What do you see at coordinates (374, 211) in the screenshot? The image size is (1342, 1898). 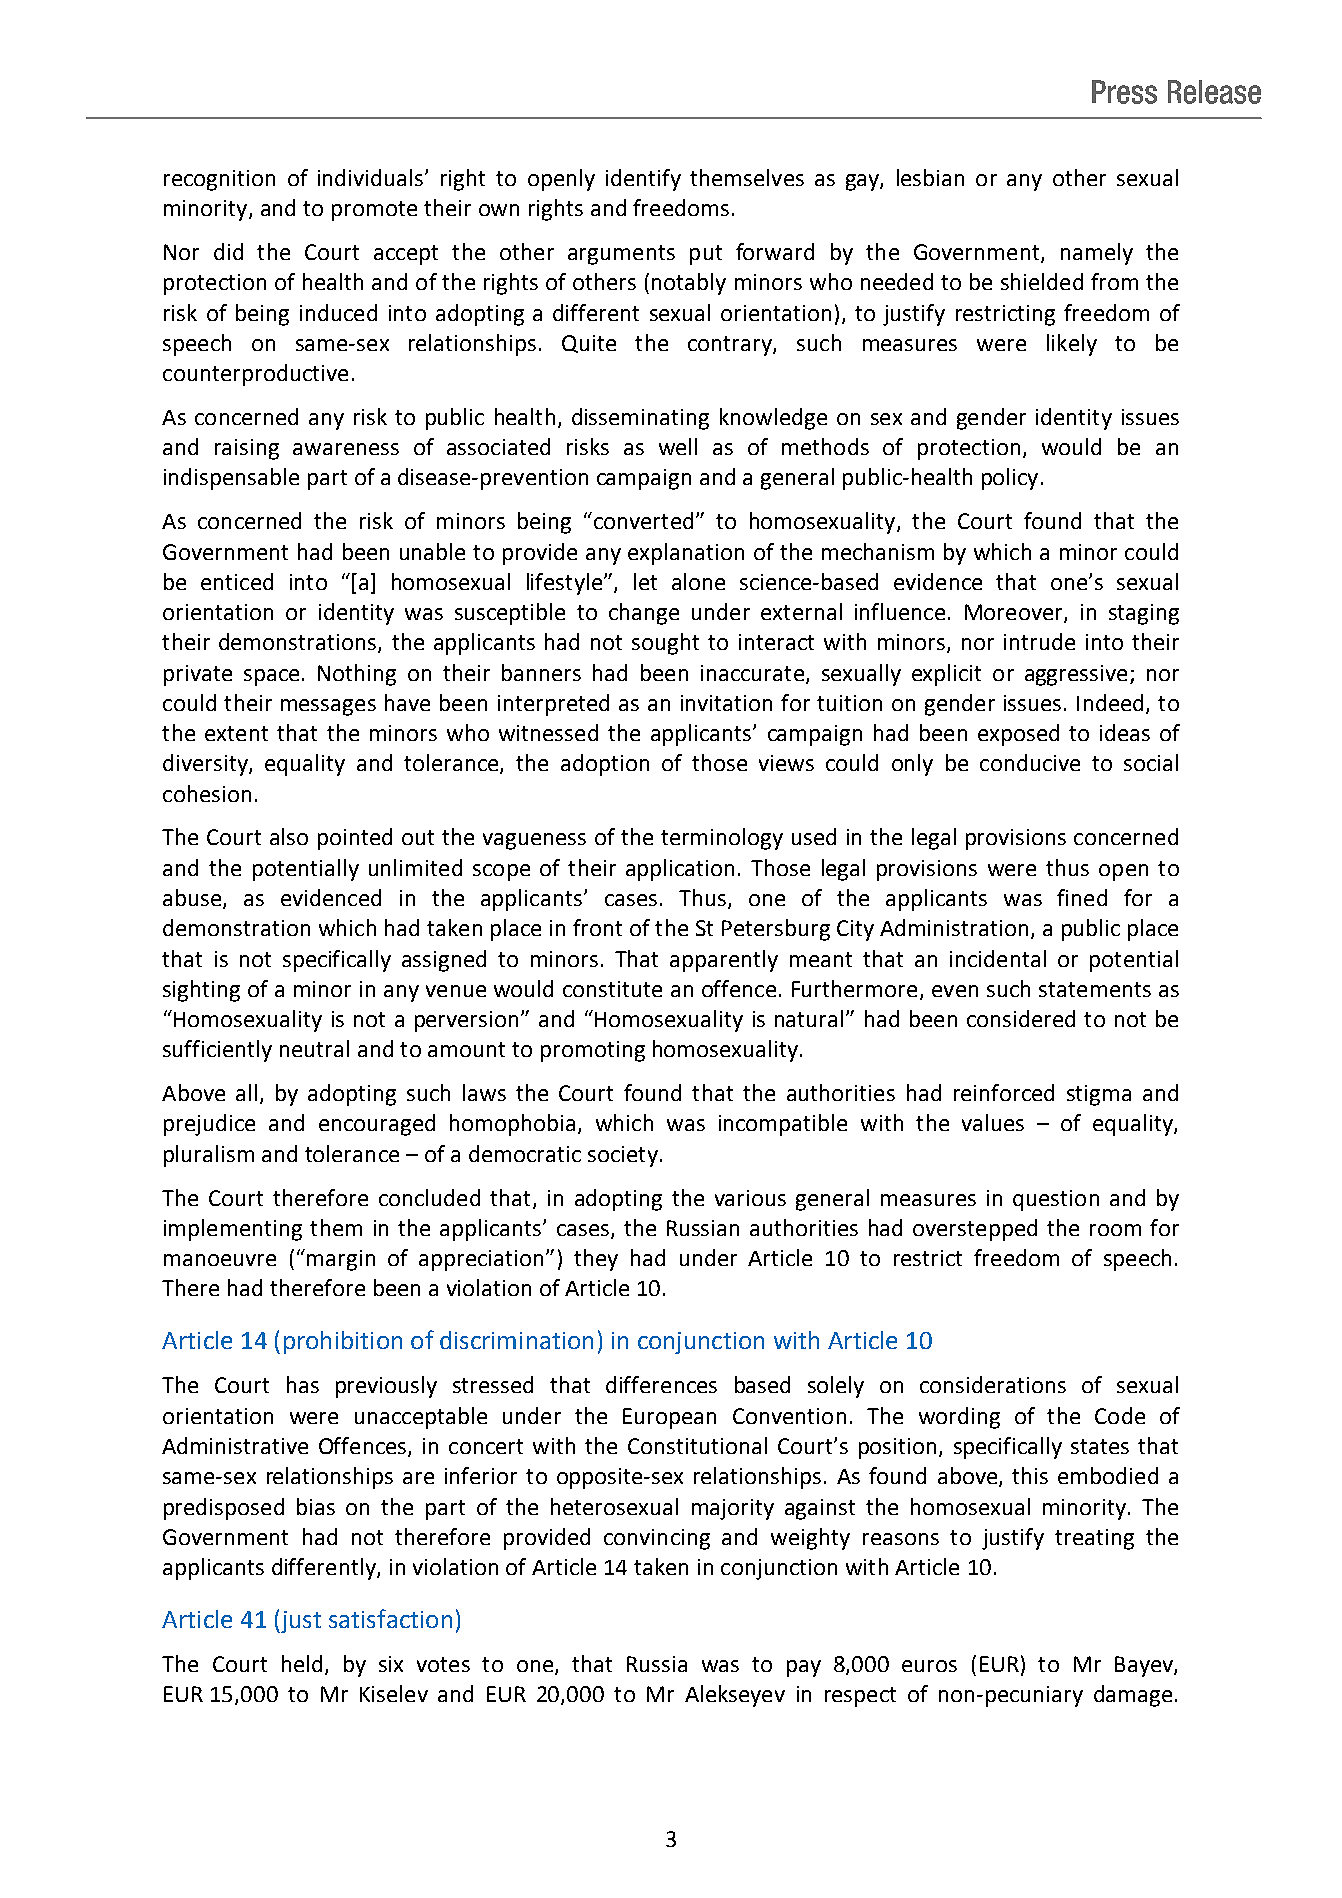 I see `promote` at bounding box center [374, 211].
